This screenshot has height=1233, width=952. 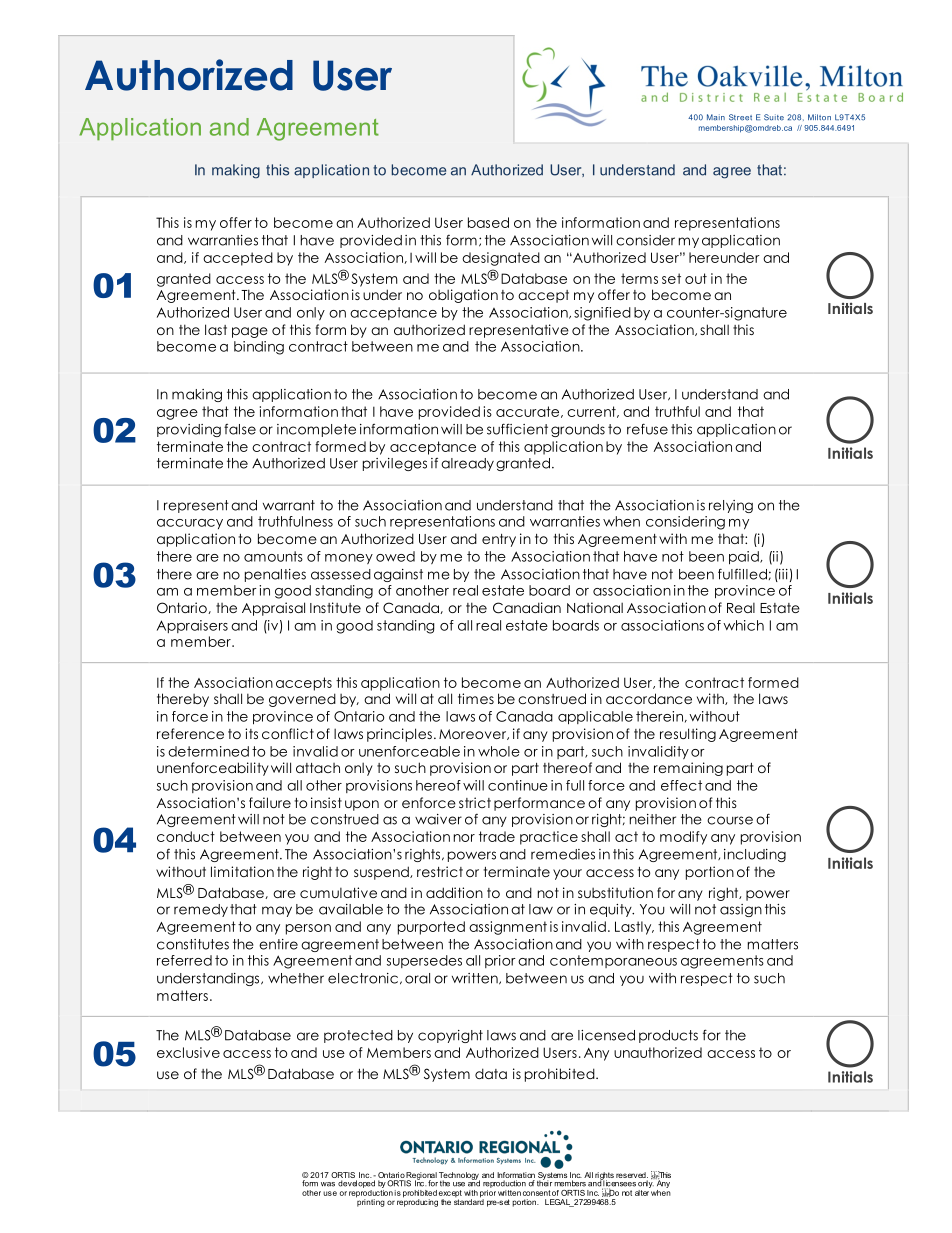 What do you see at coordinates (476, 698) in the screenshot?
I see `times` at bounding box center [476, 698].
